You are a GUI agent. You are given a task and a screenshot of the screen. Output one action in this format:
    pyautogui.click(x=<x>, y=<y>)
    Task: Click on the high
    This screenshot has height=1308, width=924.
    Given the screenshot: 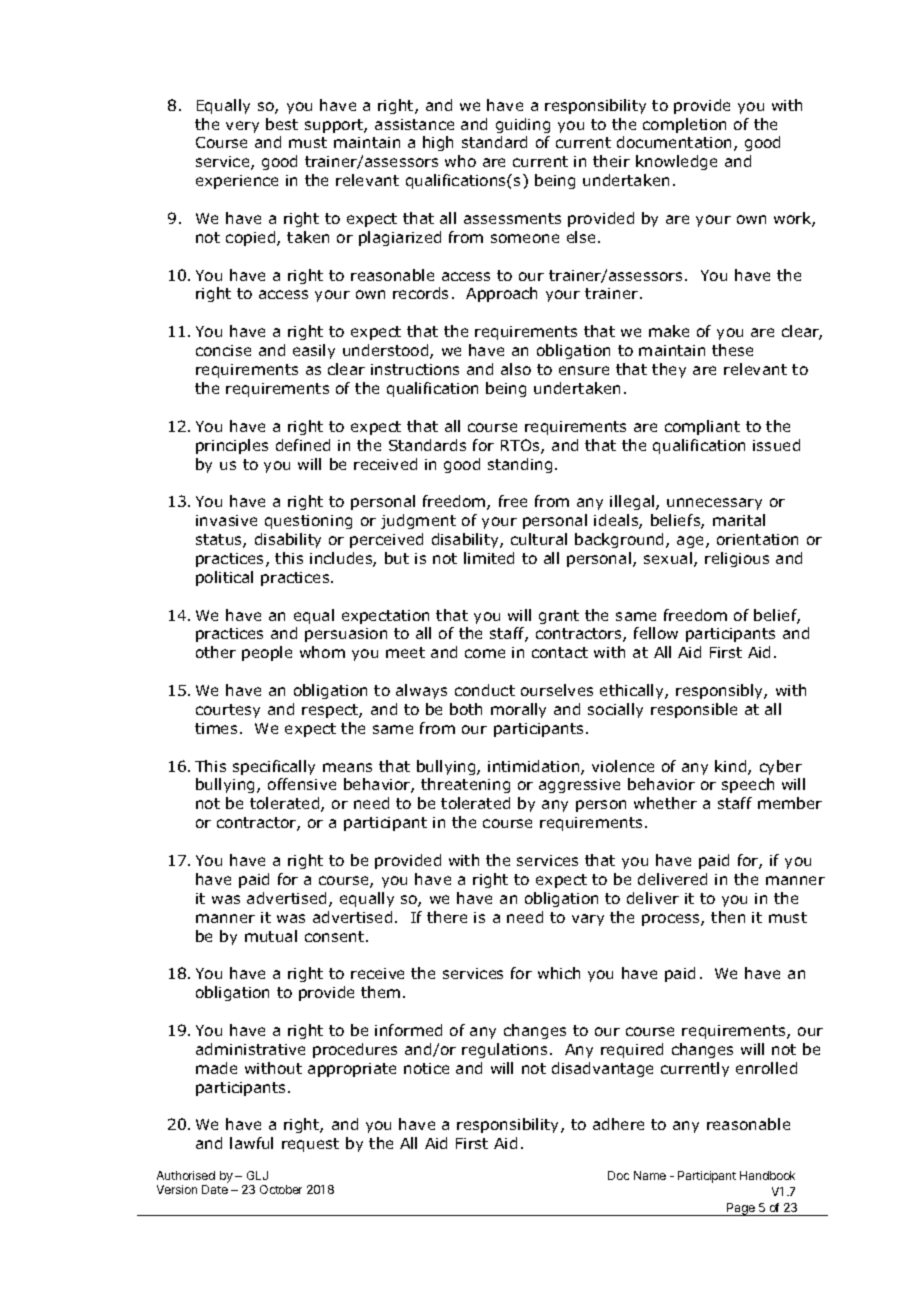 What is the action you would take?
    pyautogui.click(x=438, y=143)
